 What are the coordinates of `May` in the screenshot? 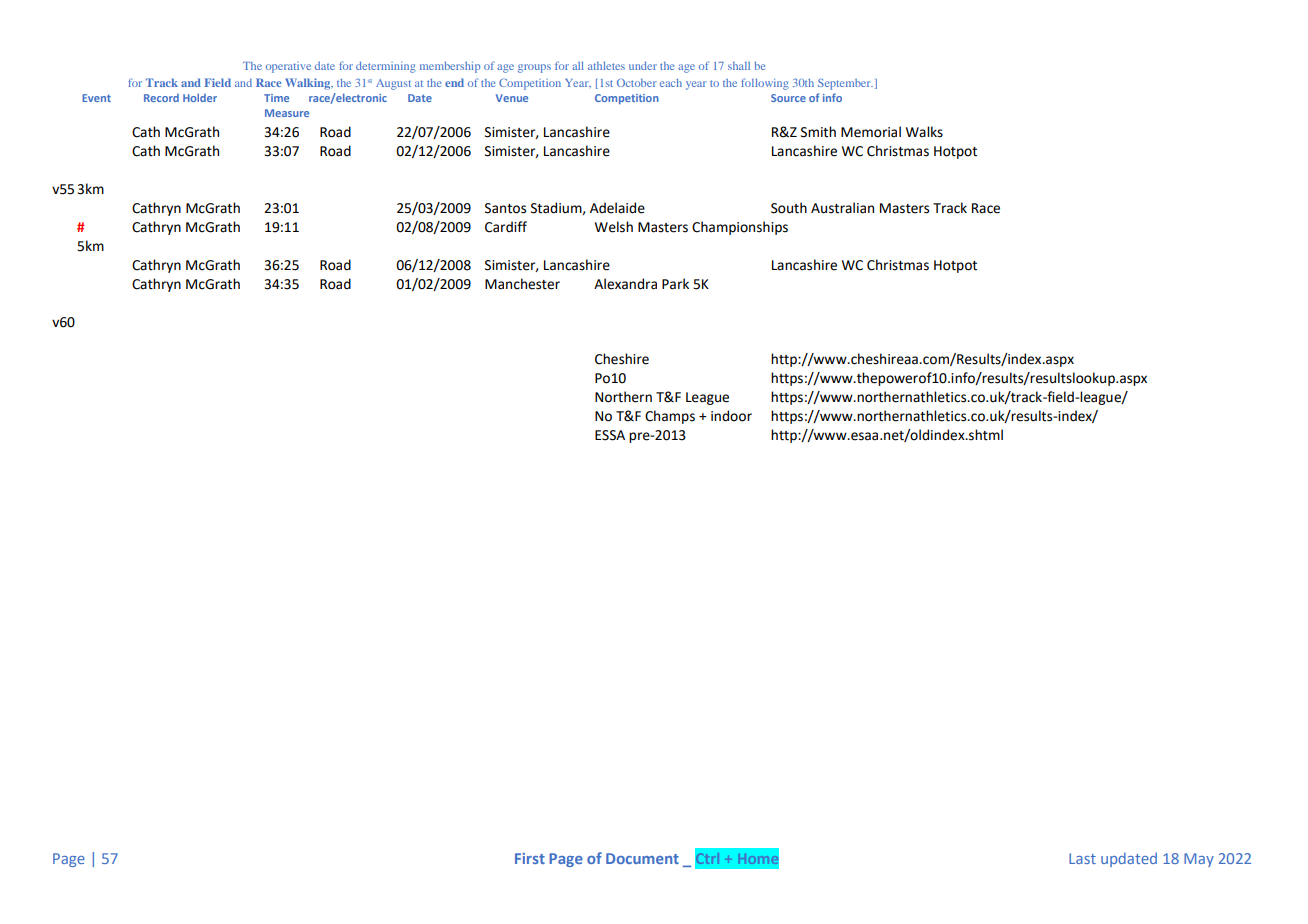 It's located at (1199, 860).
